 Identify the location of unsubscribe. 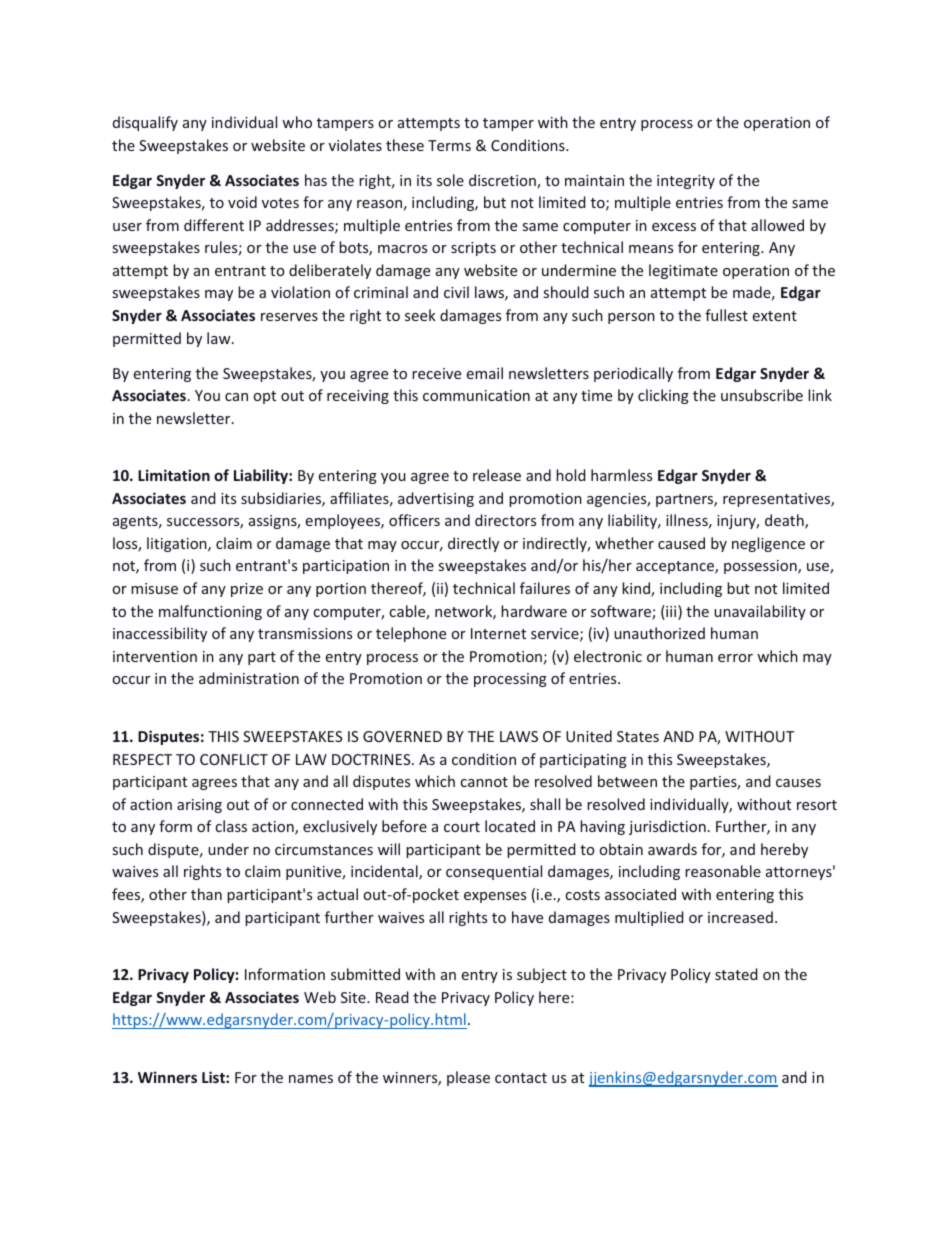
(762, 395).
